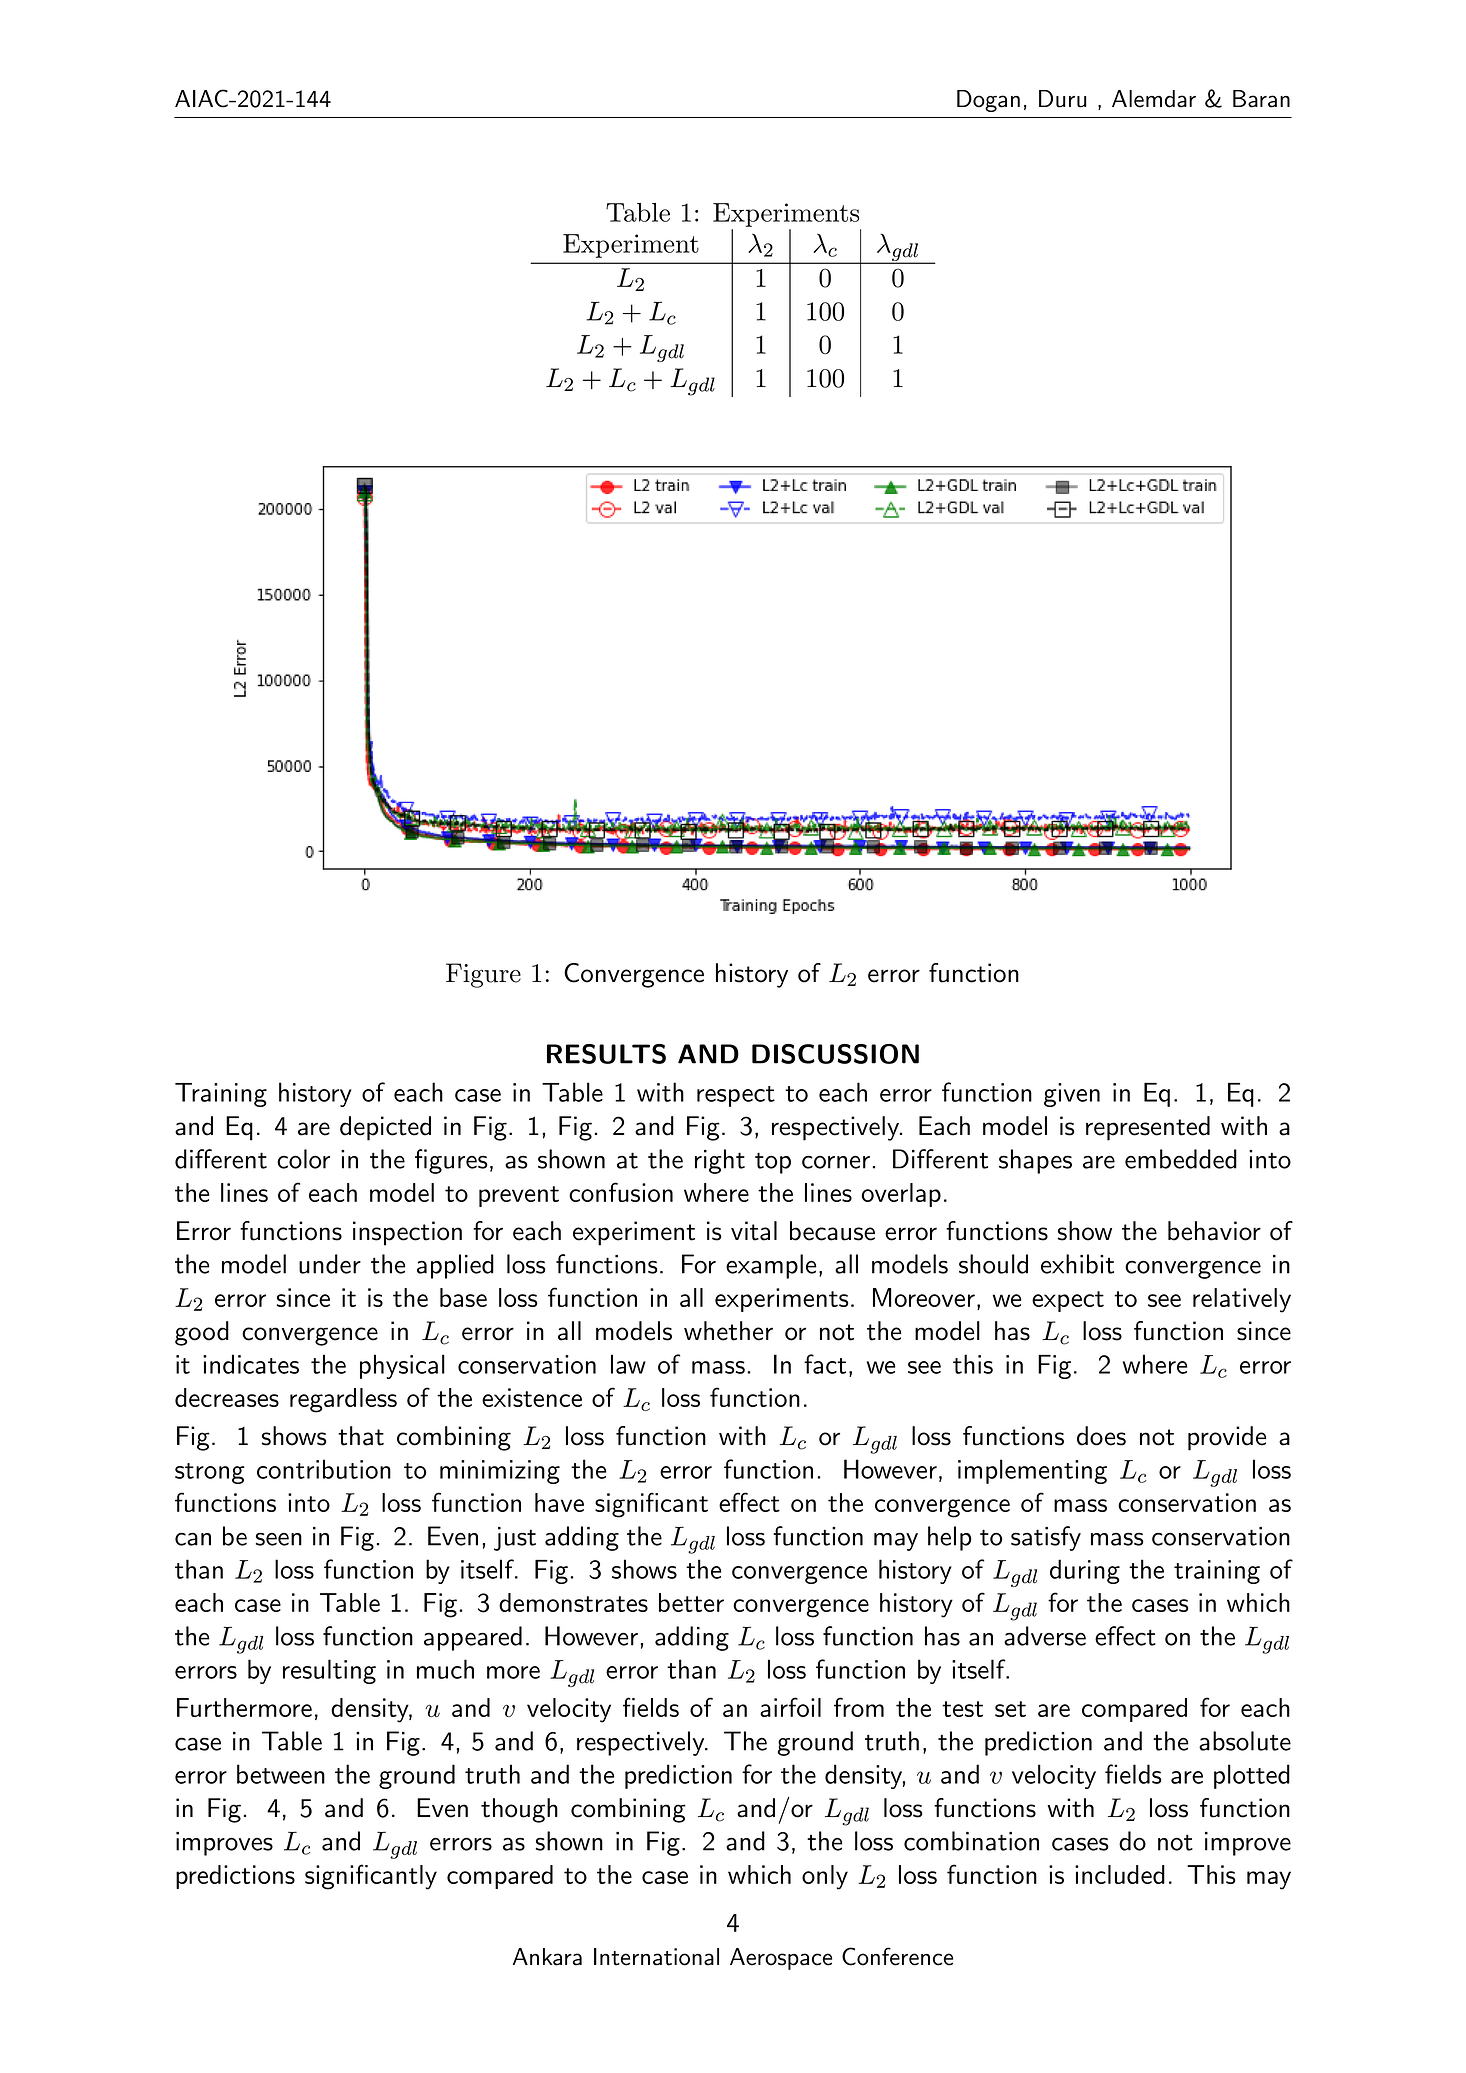 The width and height of the screenshot is (1466, 2073). I want to click on RESULTS, so click(606, 1054).
